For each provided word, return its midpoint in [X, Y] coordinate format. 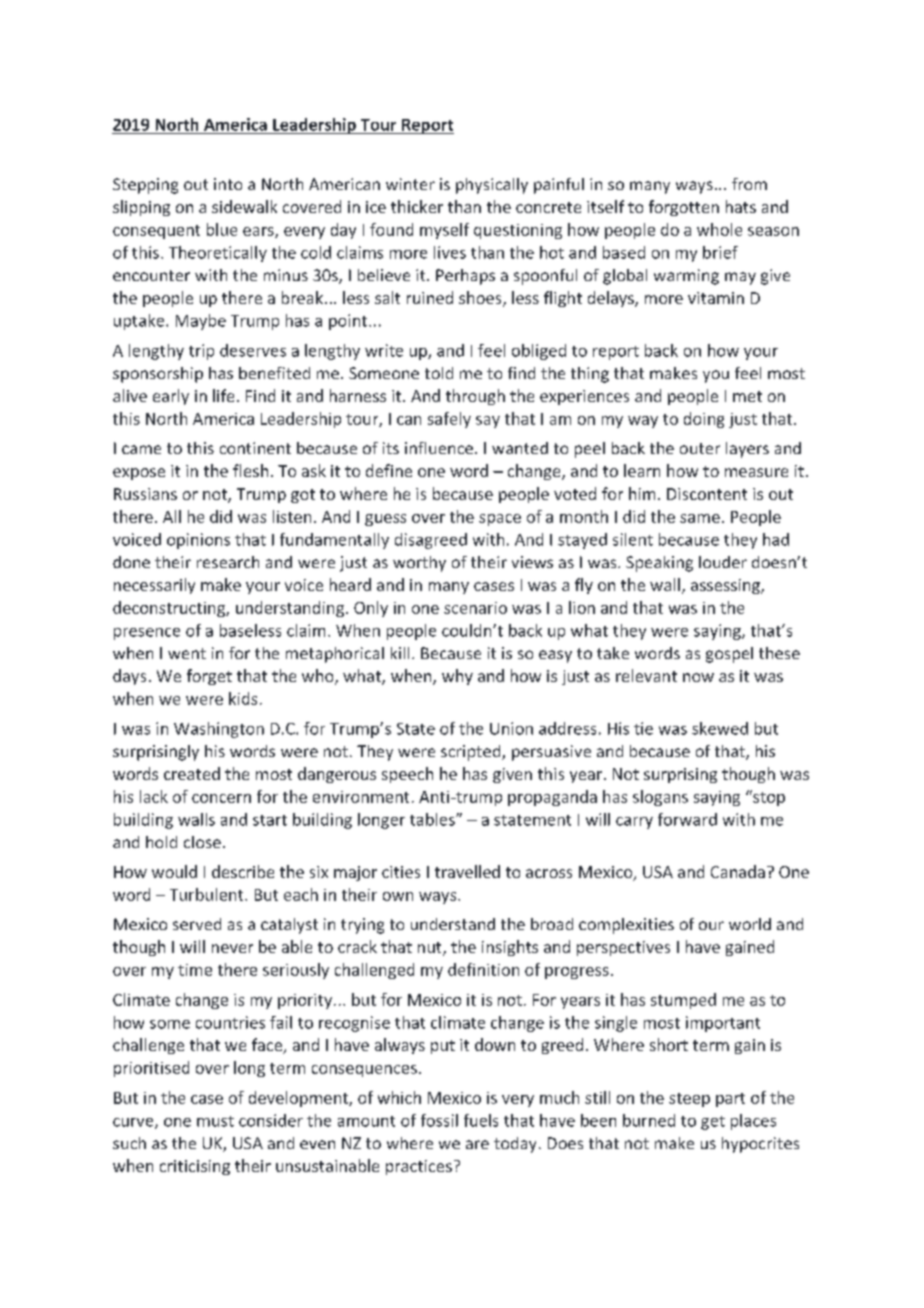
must [215, 1121]
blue [222, 229]
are [477, 1144]
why [457, 677]
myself [444, 231]
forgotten [684, 208]
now [698, 677]
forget [209, 677]
